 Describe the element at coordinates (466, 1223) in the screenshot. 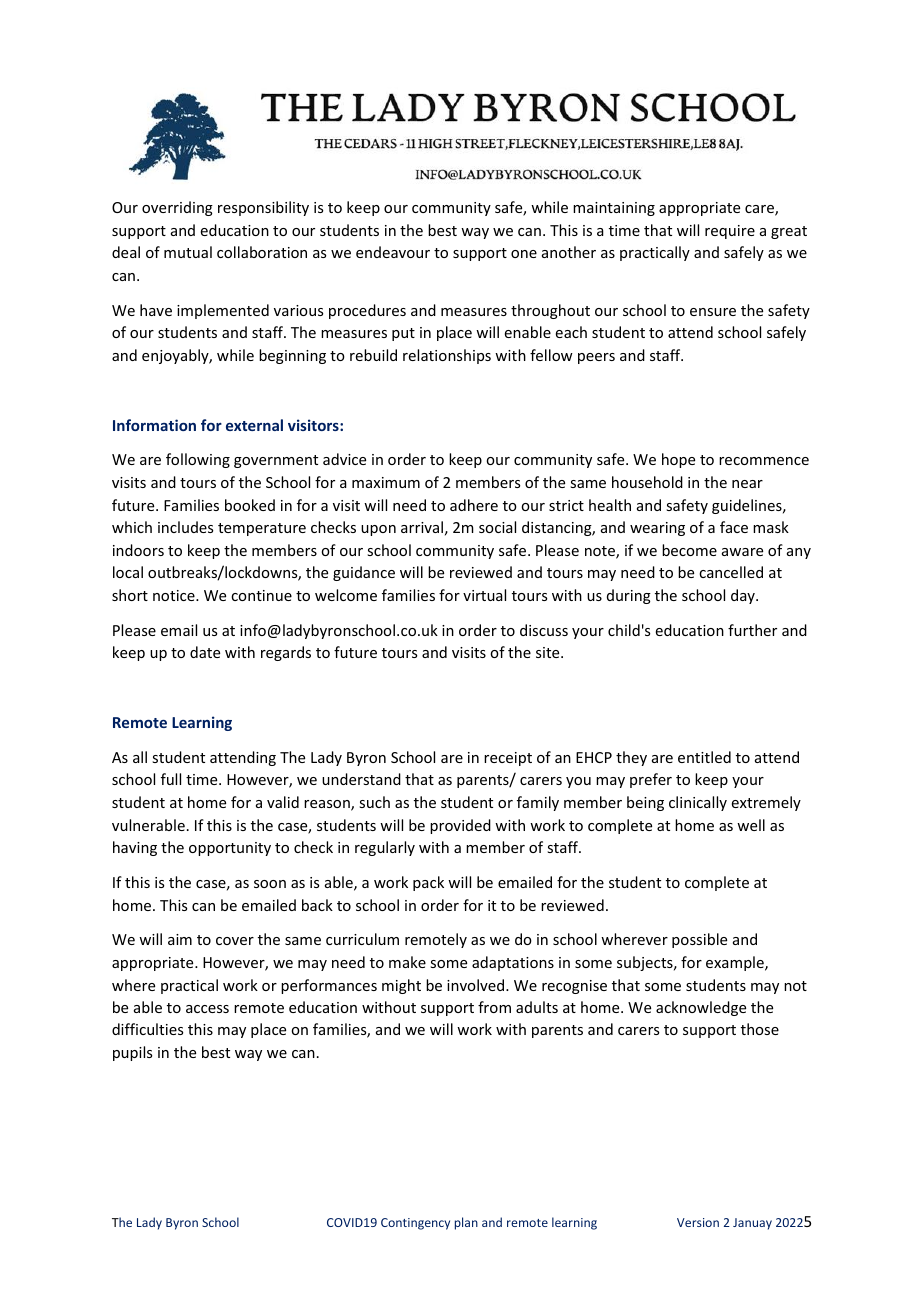

I see `plan` at that location.
